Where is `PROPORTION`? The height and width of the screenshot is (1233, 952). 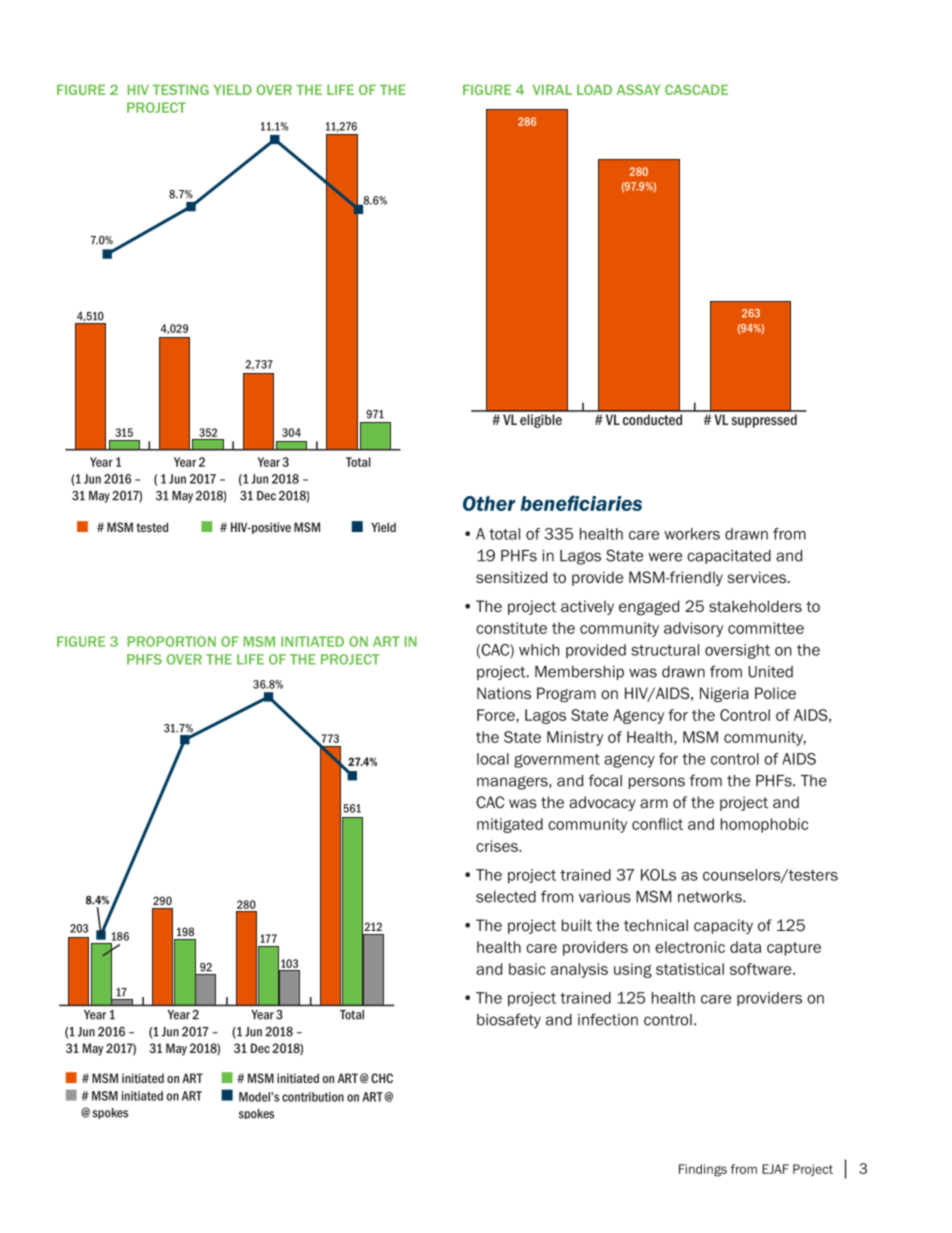 PROPORTION is located at coordinates (172, 641).
